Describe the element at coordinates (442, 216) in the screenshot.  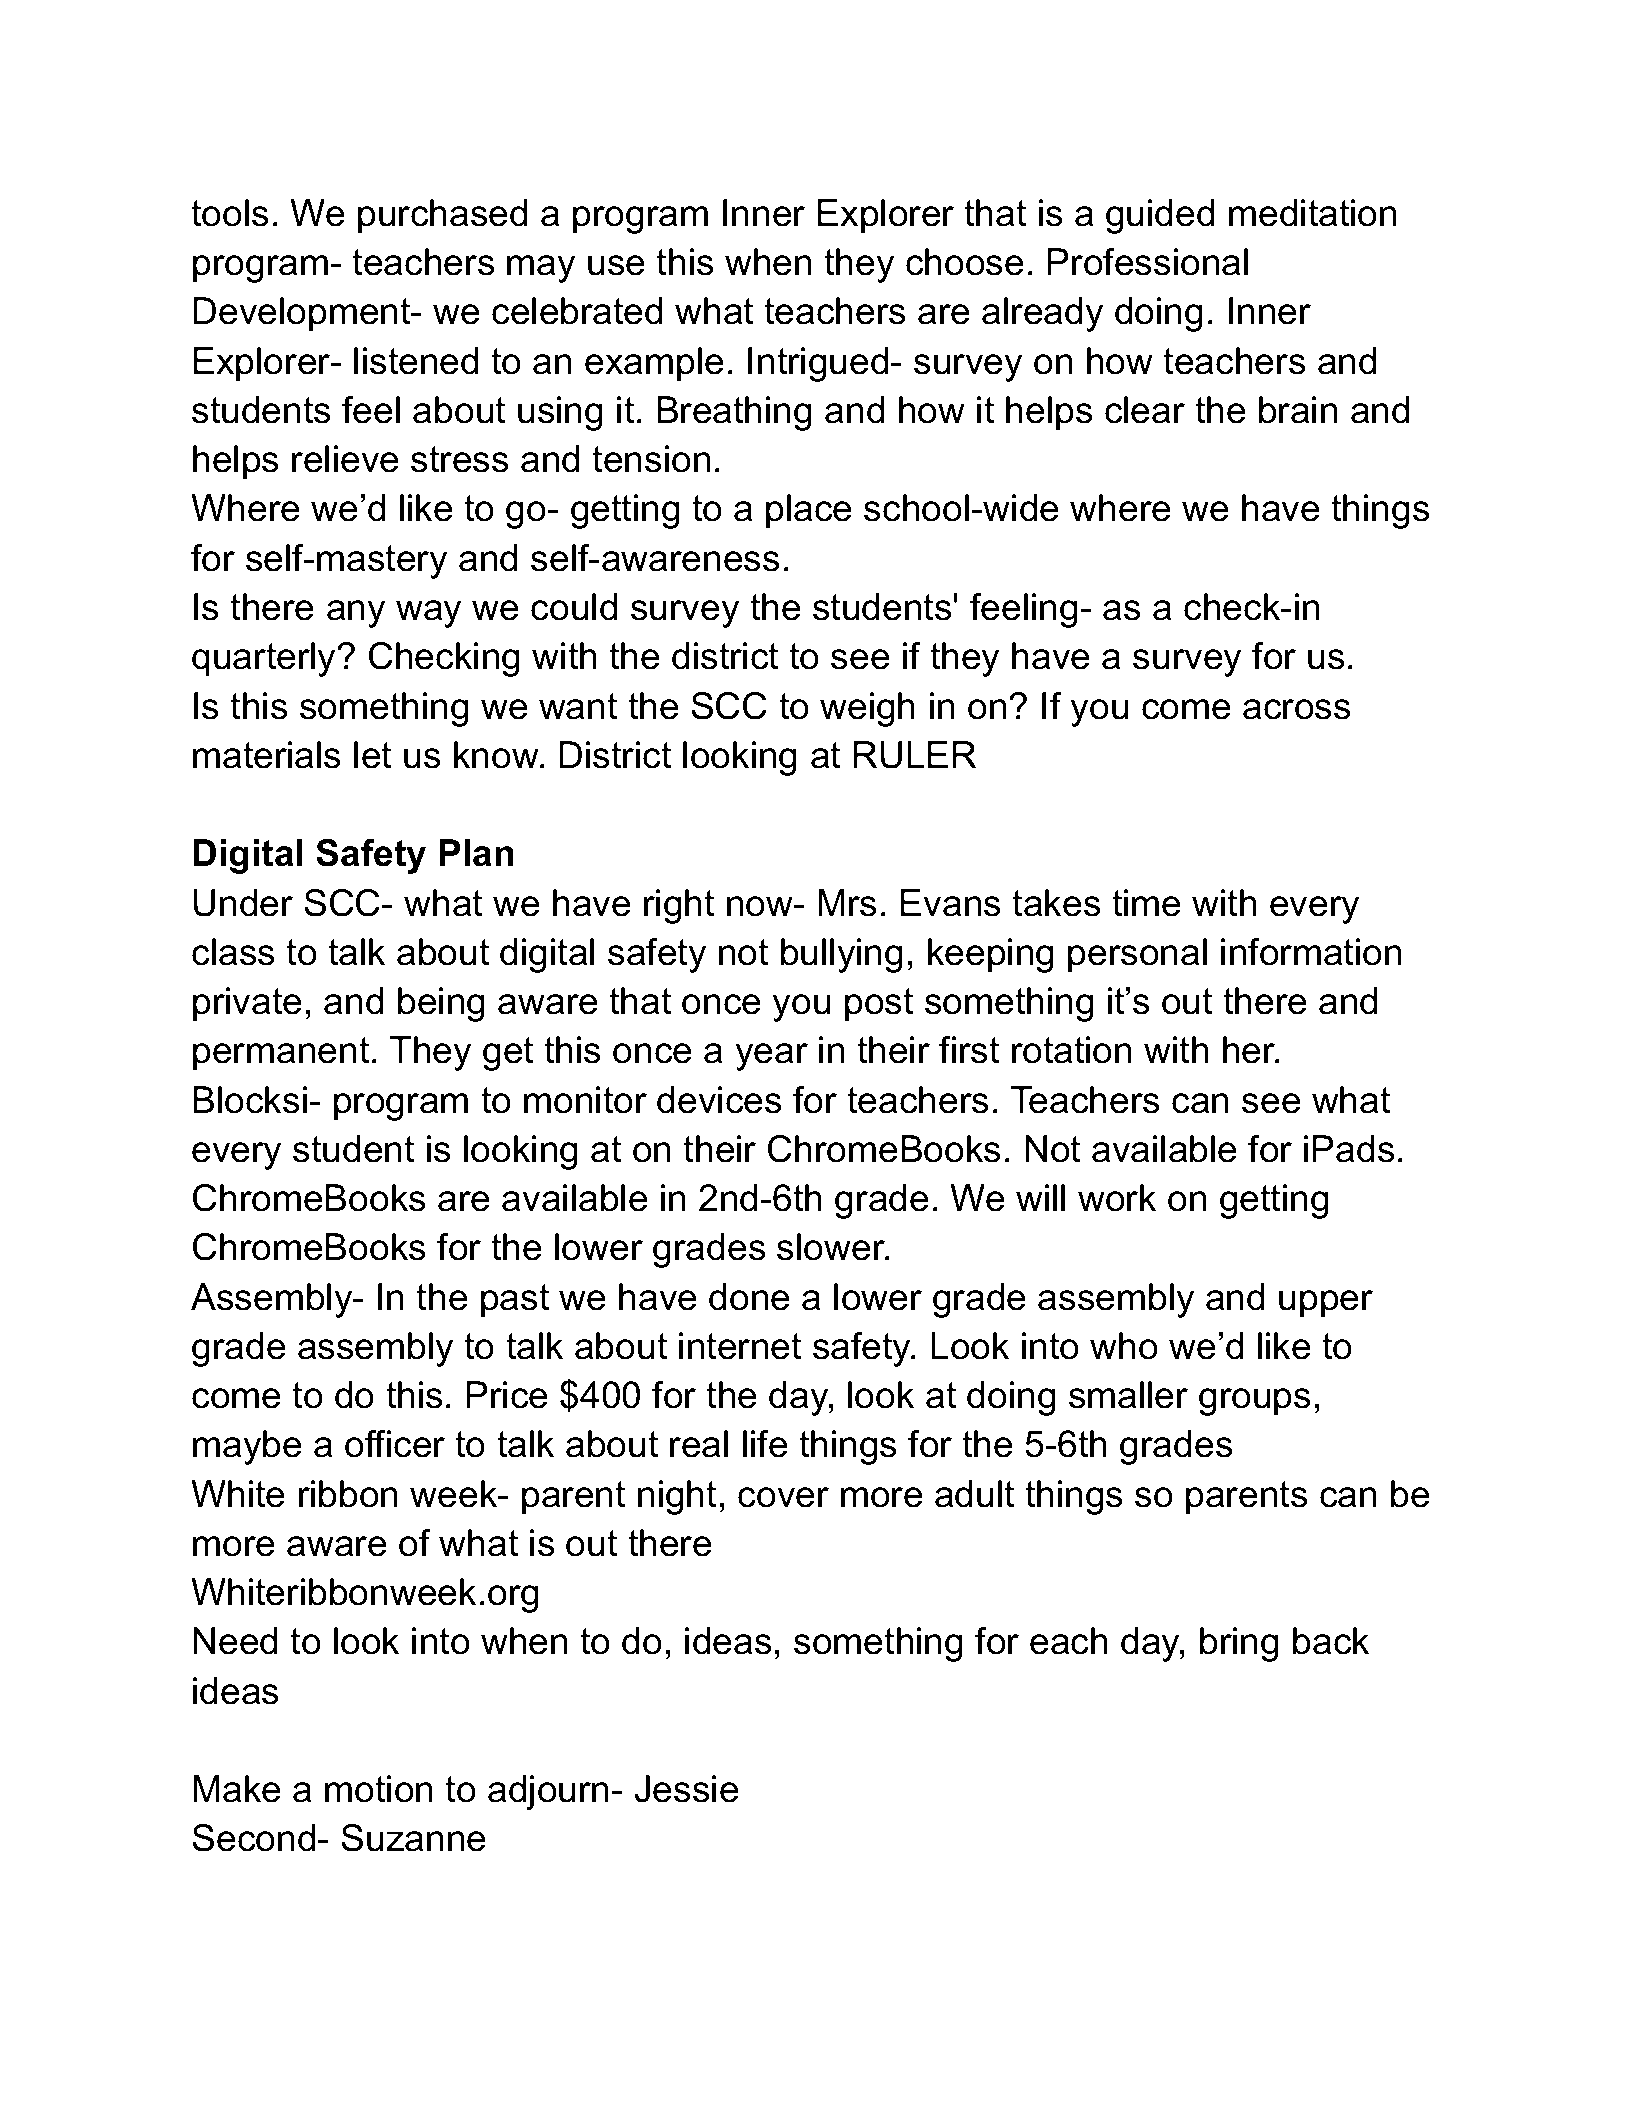
I see `purchased` at that location.
